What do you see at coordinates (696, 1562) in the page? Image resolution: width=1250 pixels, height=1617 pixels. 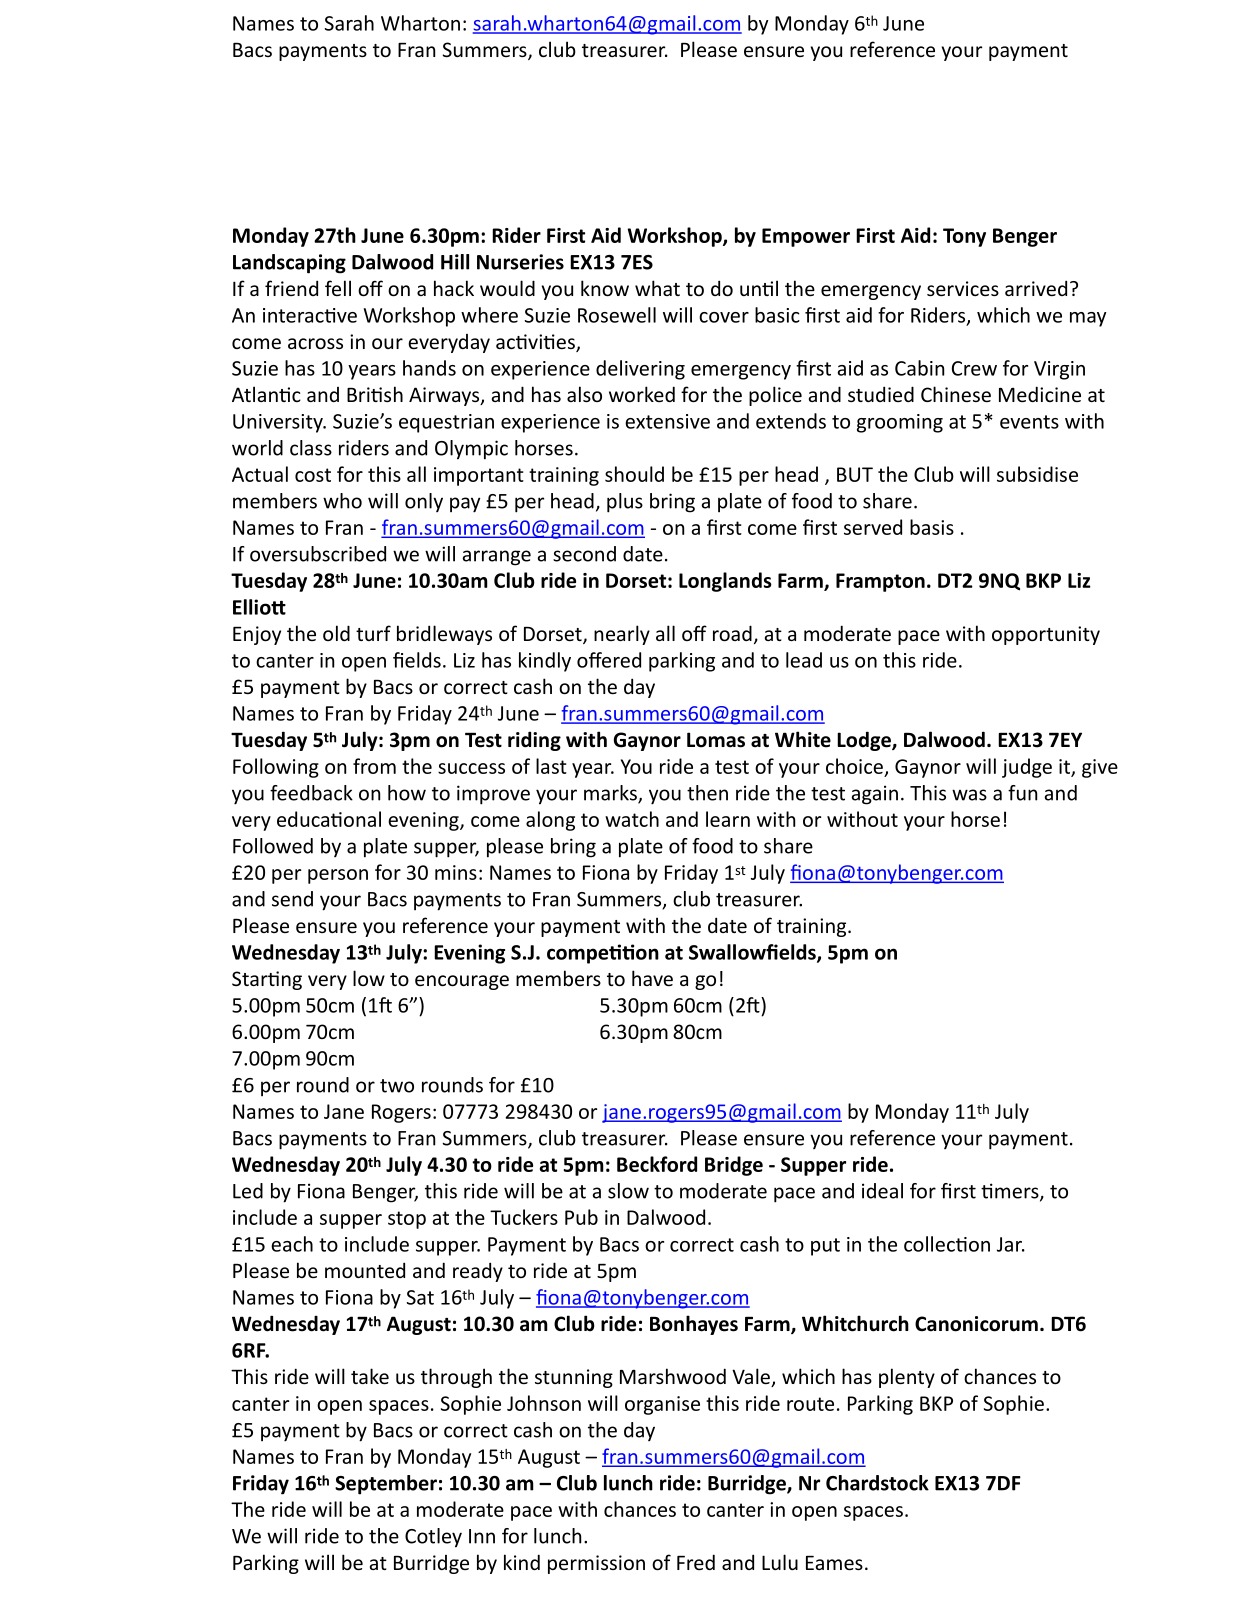 I see `Fred` at bounding box center [696, 1562].
